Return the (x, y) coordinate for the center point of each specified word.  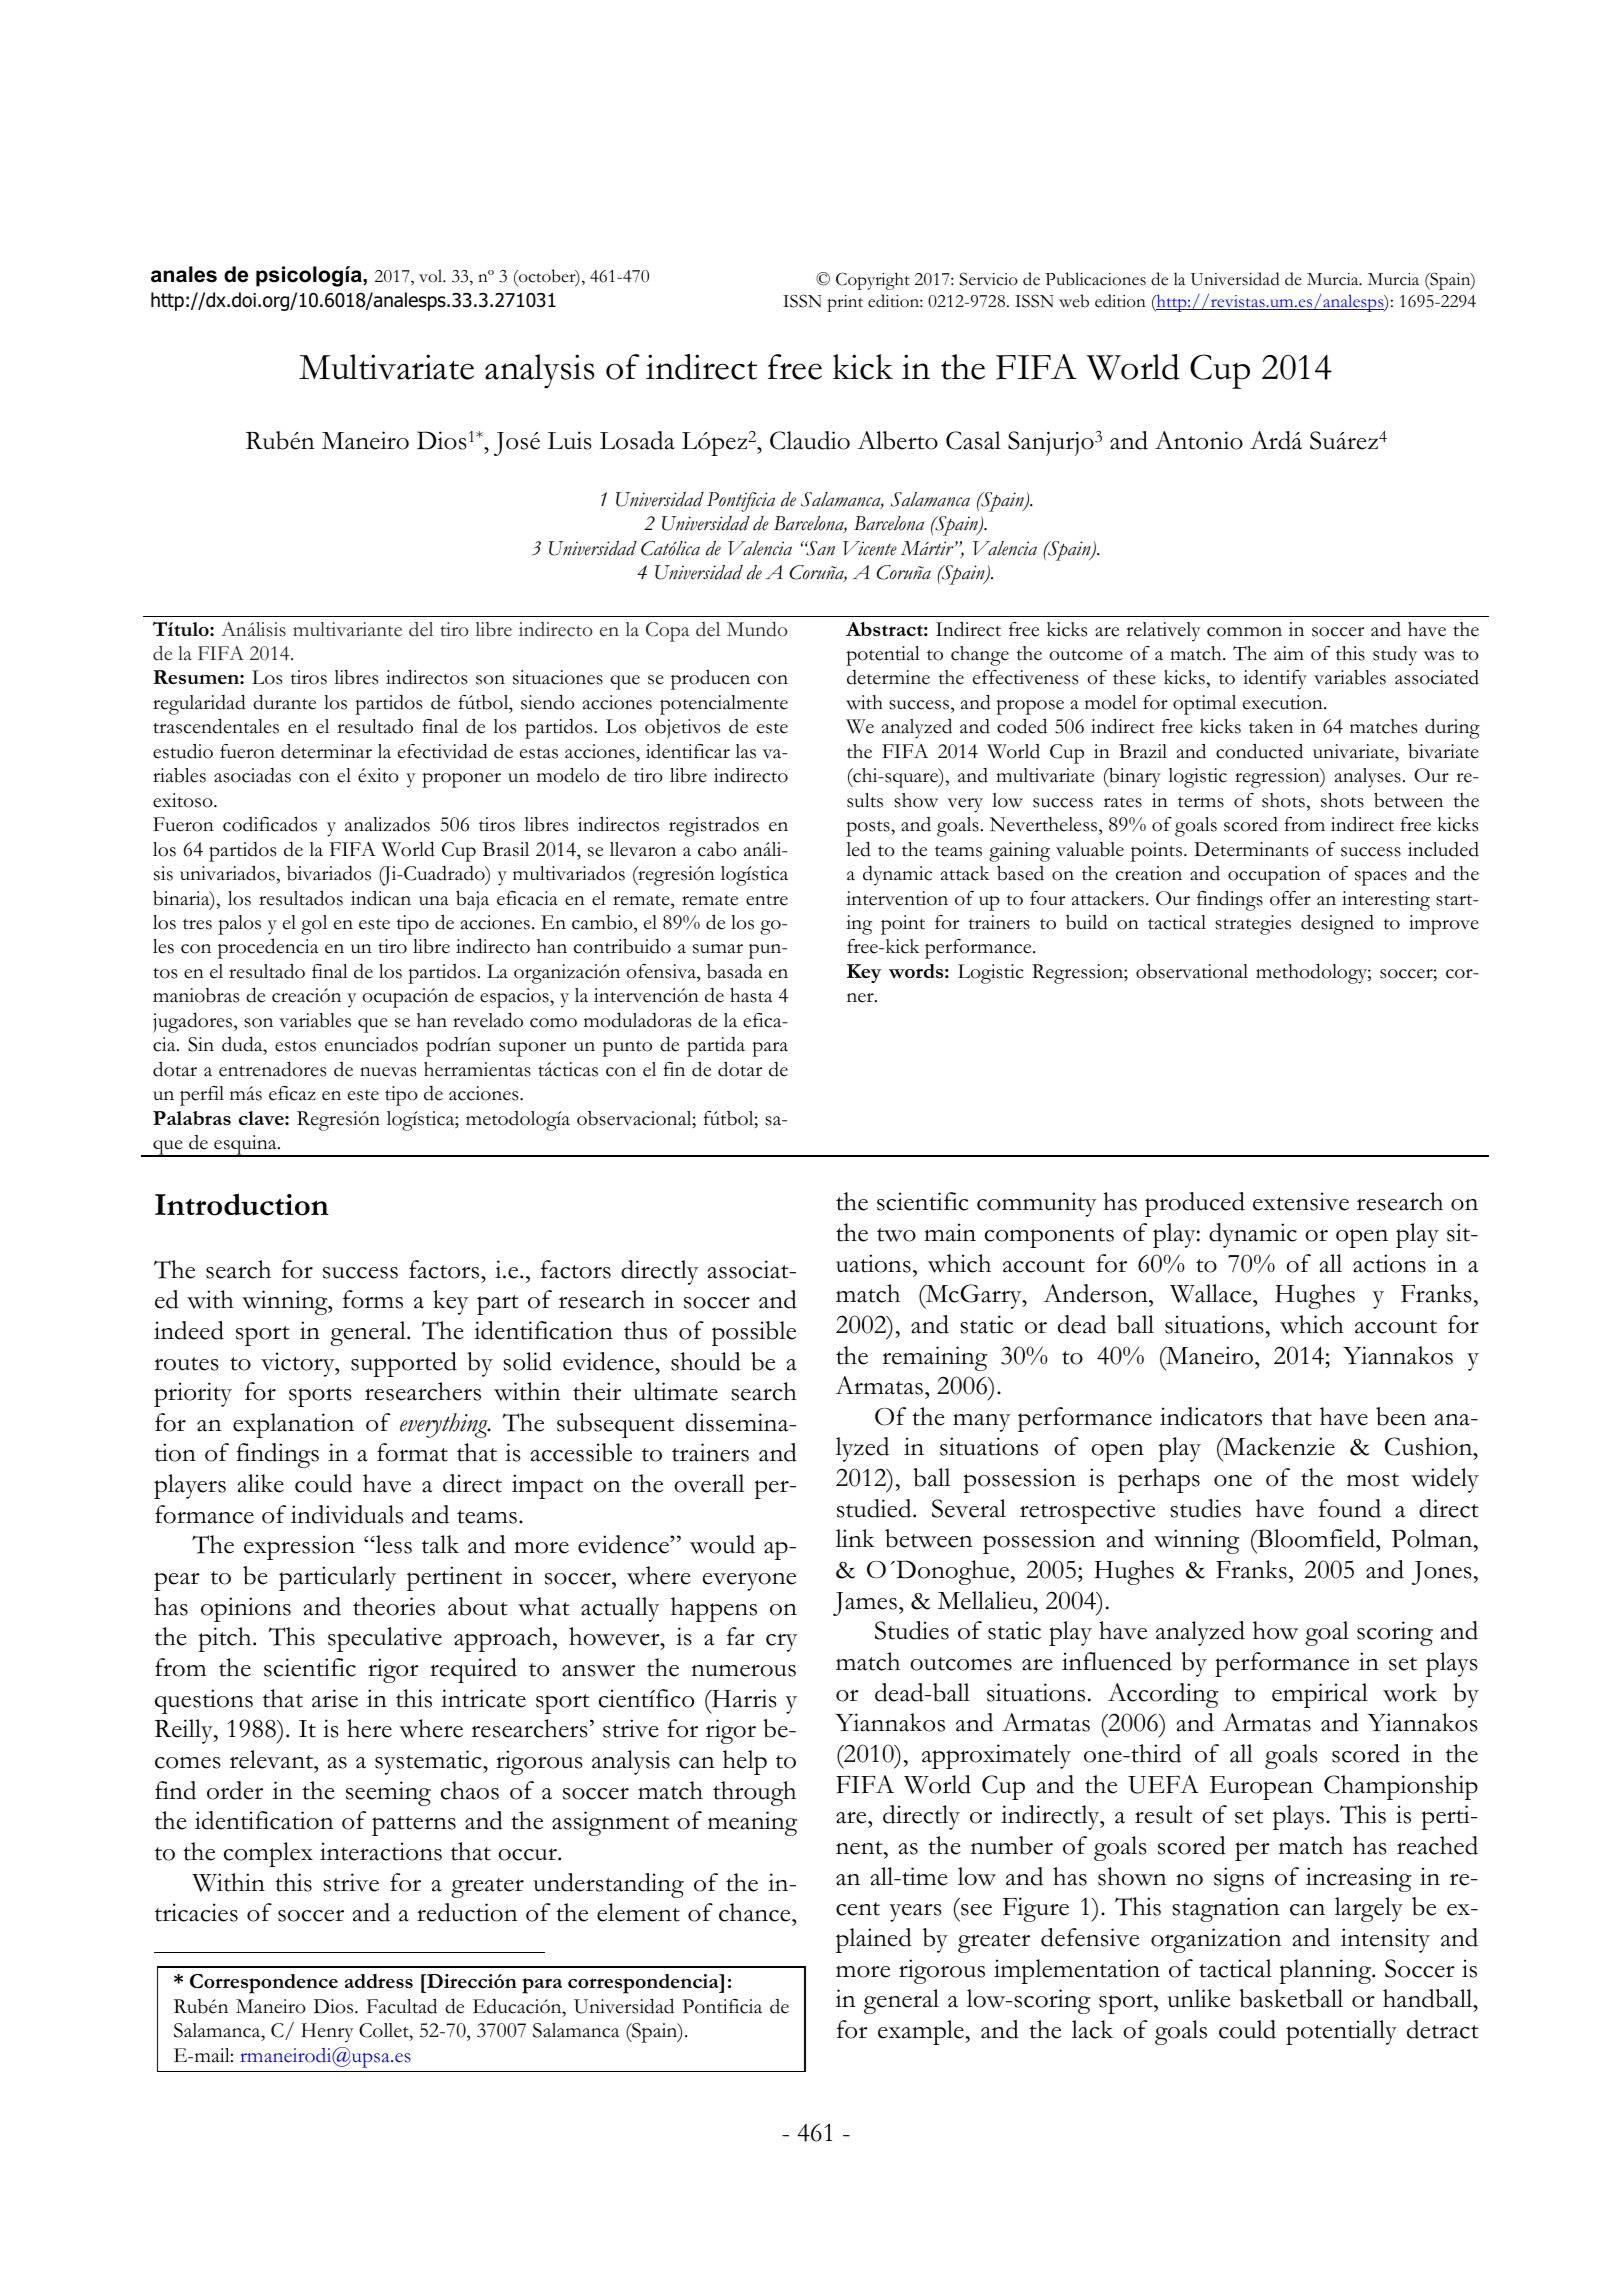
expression (299, 1547)
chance (756, 1912)
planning (1326, 1971)
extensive (1301, 1201)
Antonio (1199, 440)
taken (1271, 726)
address (379, 1981)
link (855, 1538)
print (845, 303)
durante (284, 702)
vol (432, 276)
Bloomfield (1316, 1538)
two (896, 1235)
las (745, 751)
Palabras (192, 1118)
